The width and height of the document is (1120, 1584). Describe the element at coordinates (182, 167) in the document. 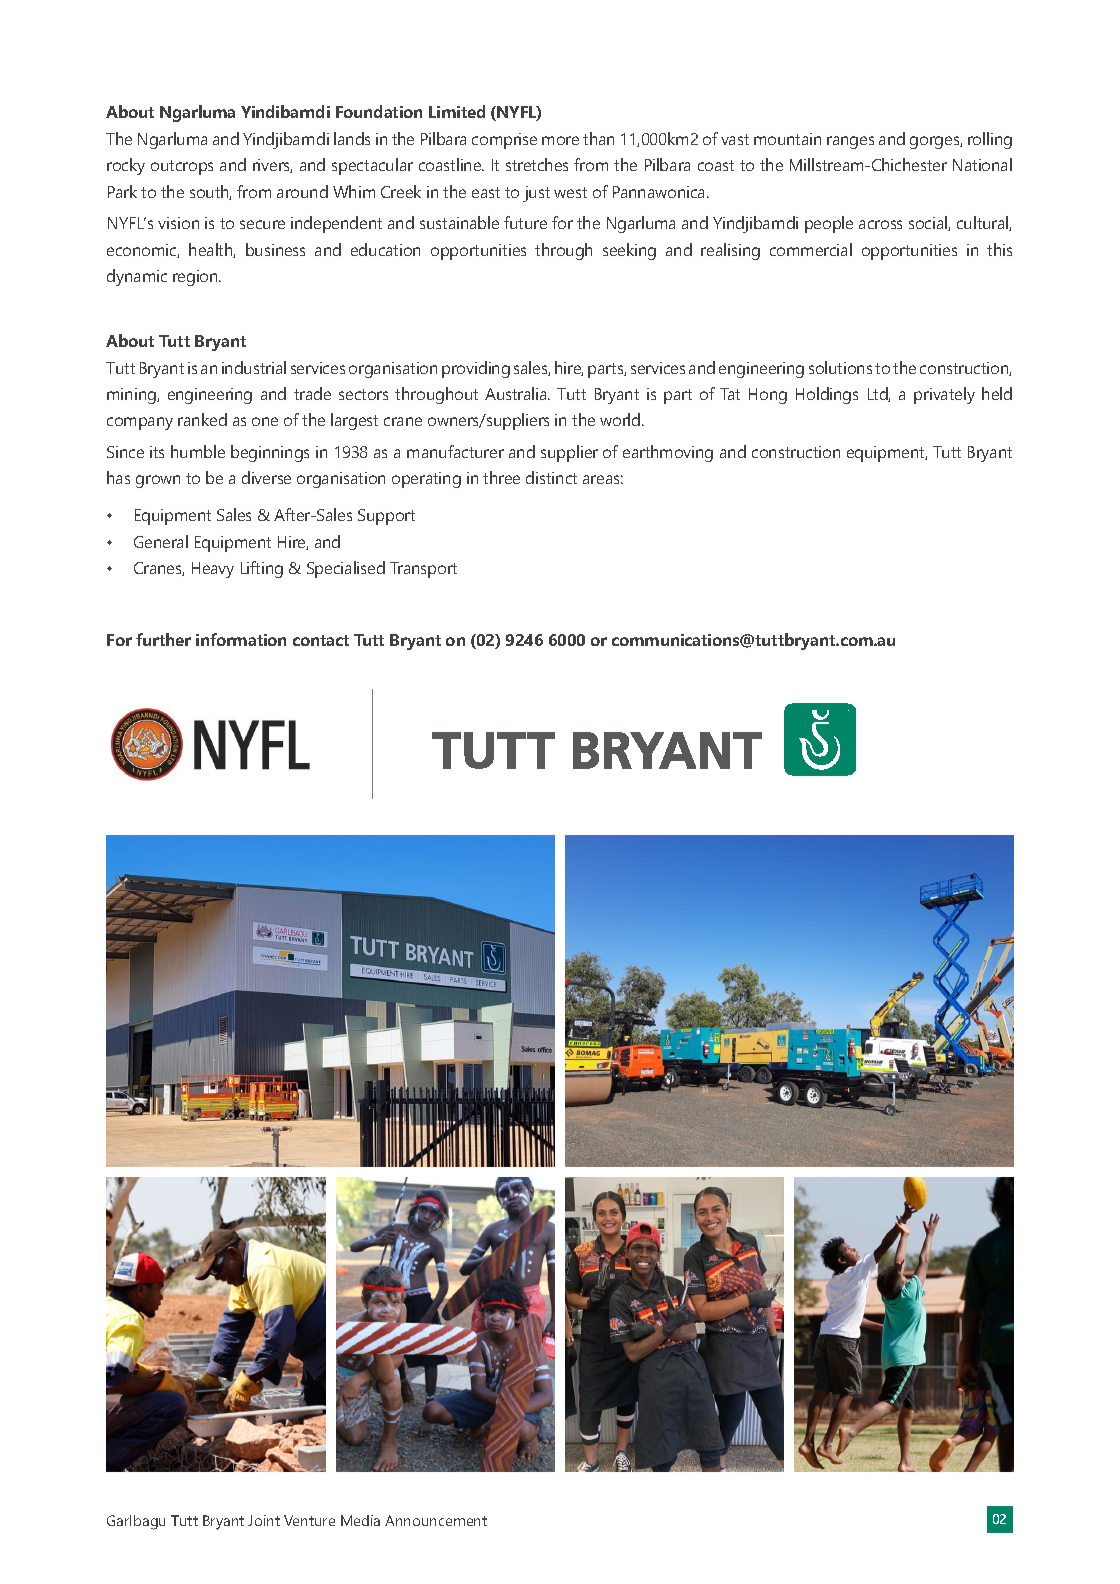

I see `outcrops` at that location.
